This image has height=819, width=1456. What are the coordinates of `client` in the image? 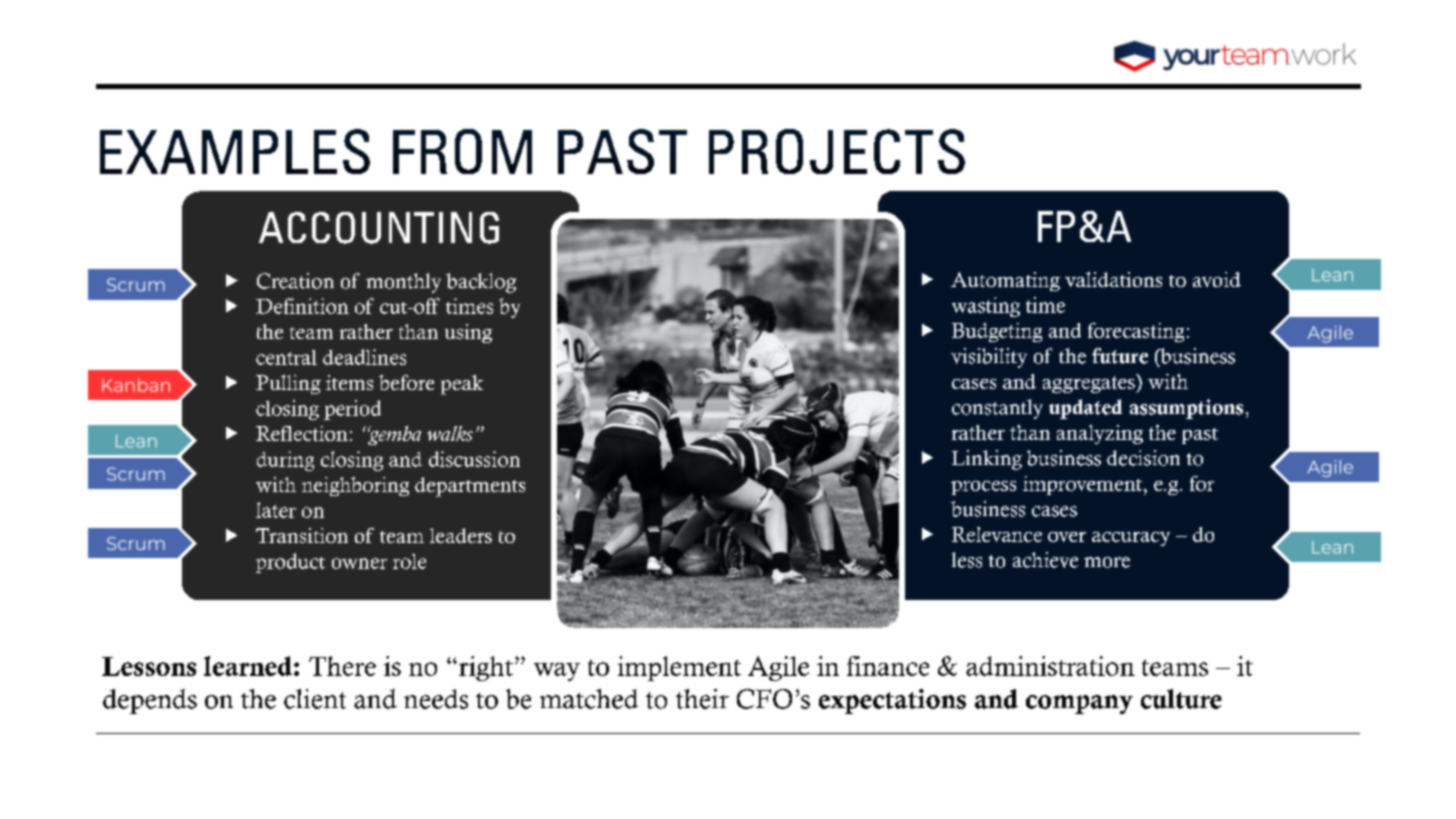 It's located at (315, 699).
